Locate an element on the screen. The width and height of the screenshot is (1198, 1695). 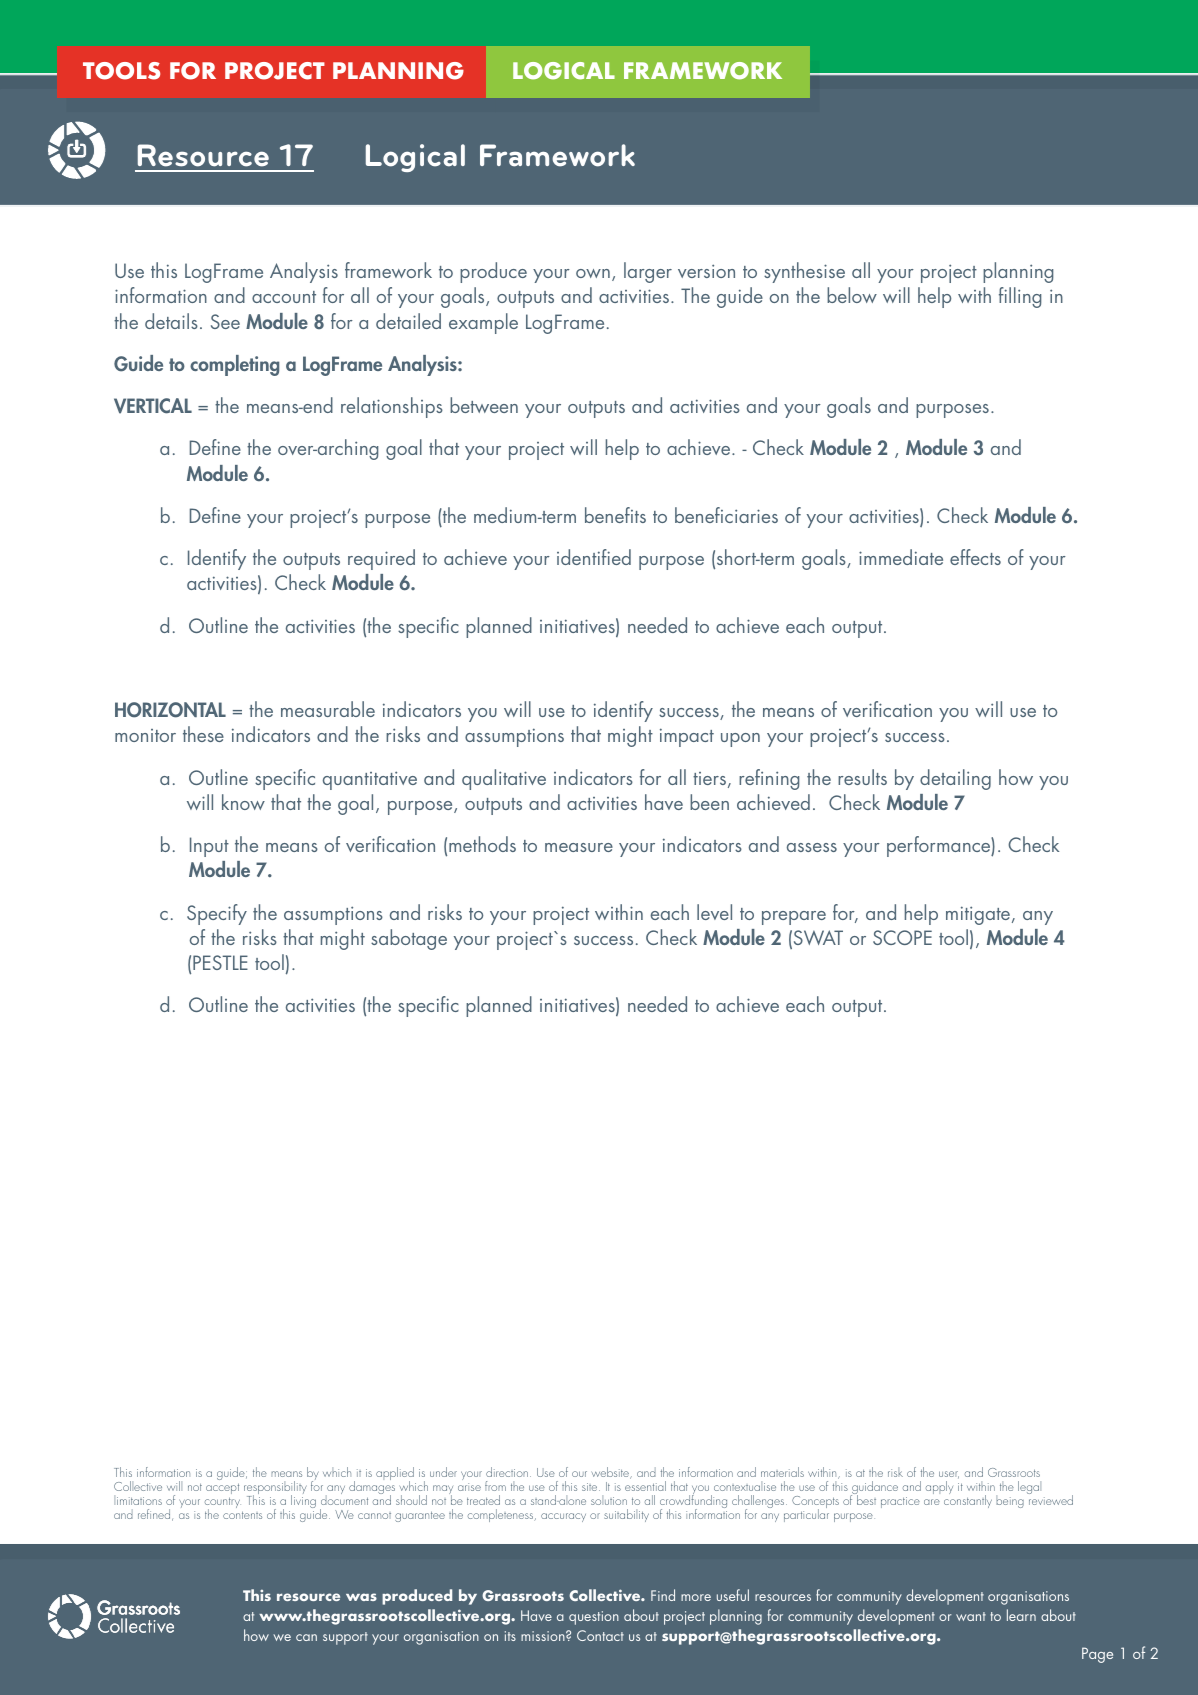
filling is located at coordinates (1020, 297).
